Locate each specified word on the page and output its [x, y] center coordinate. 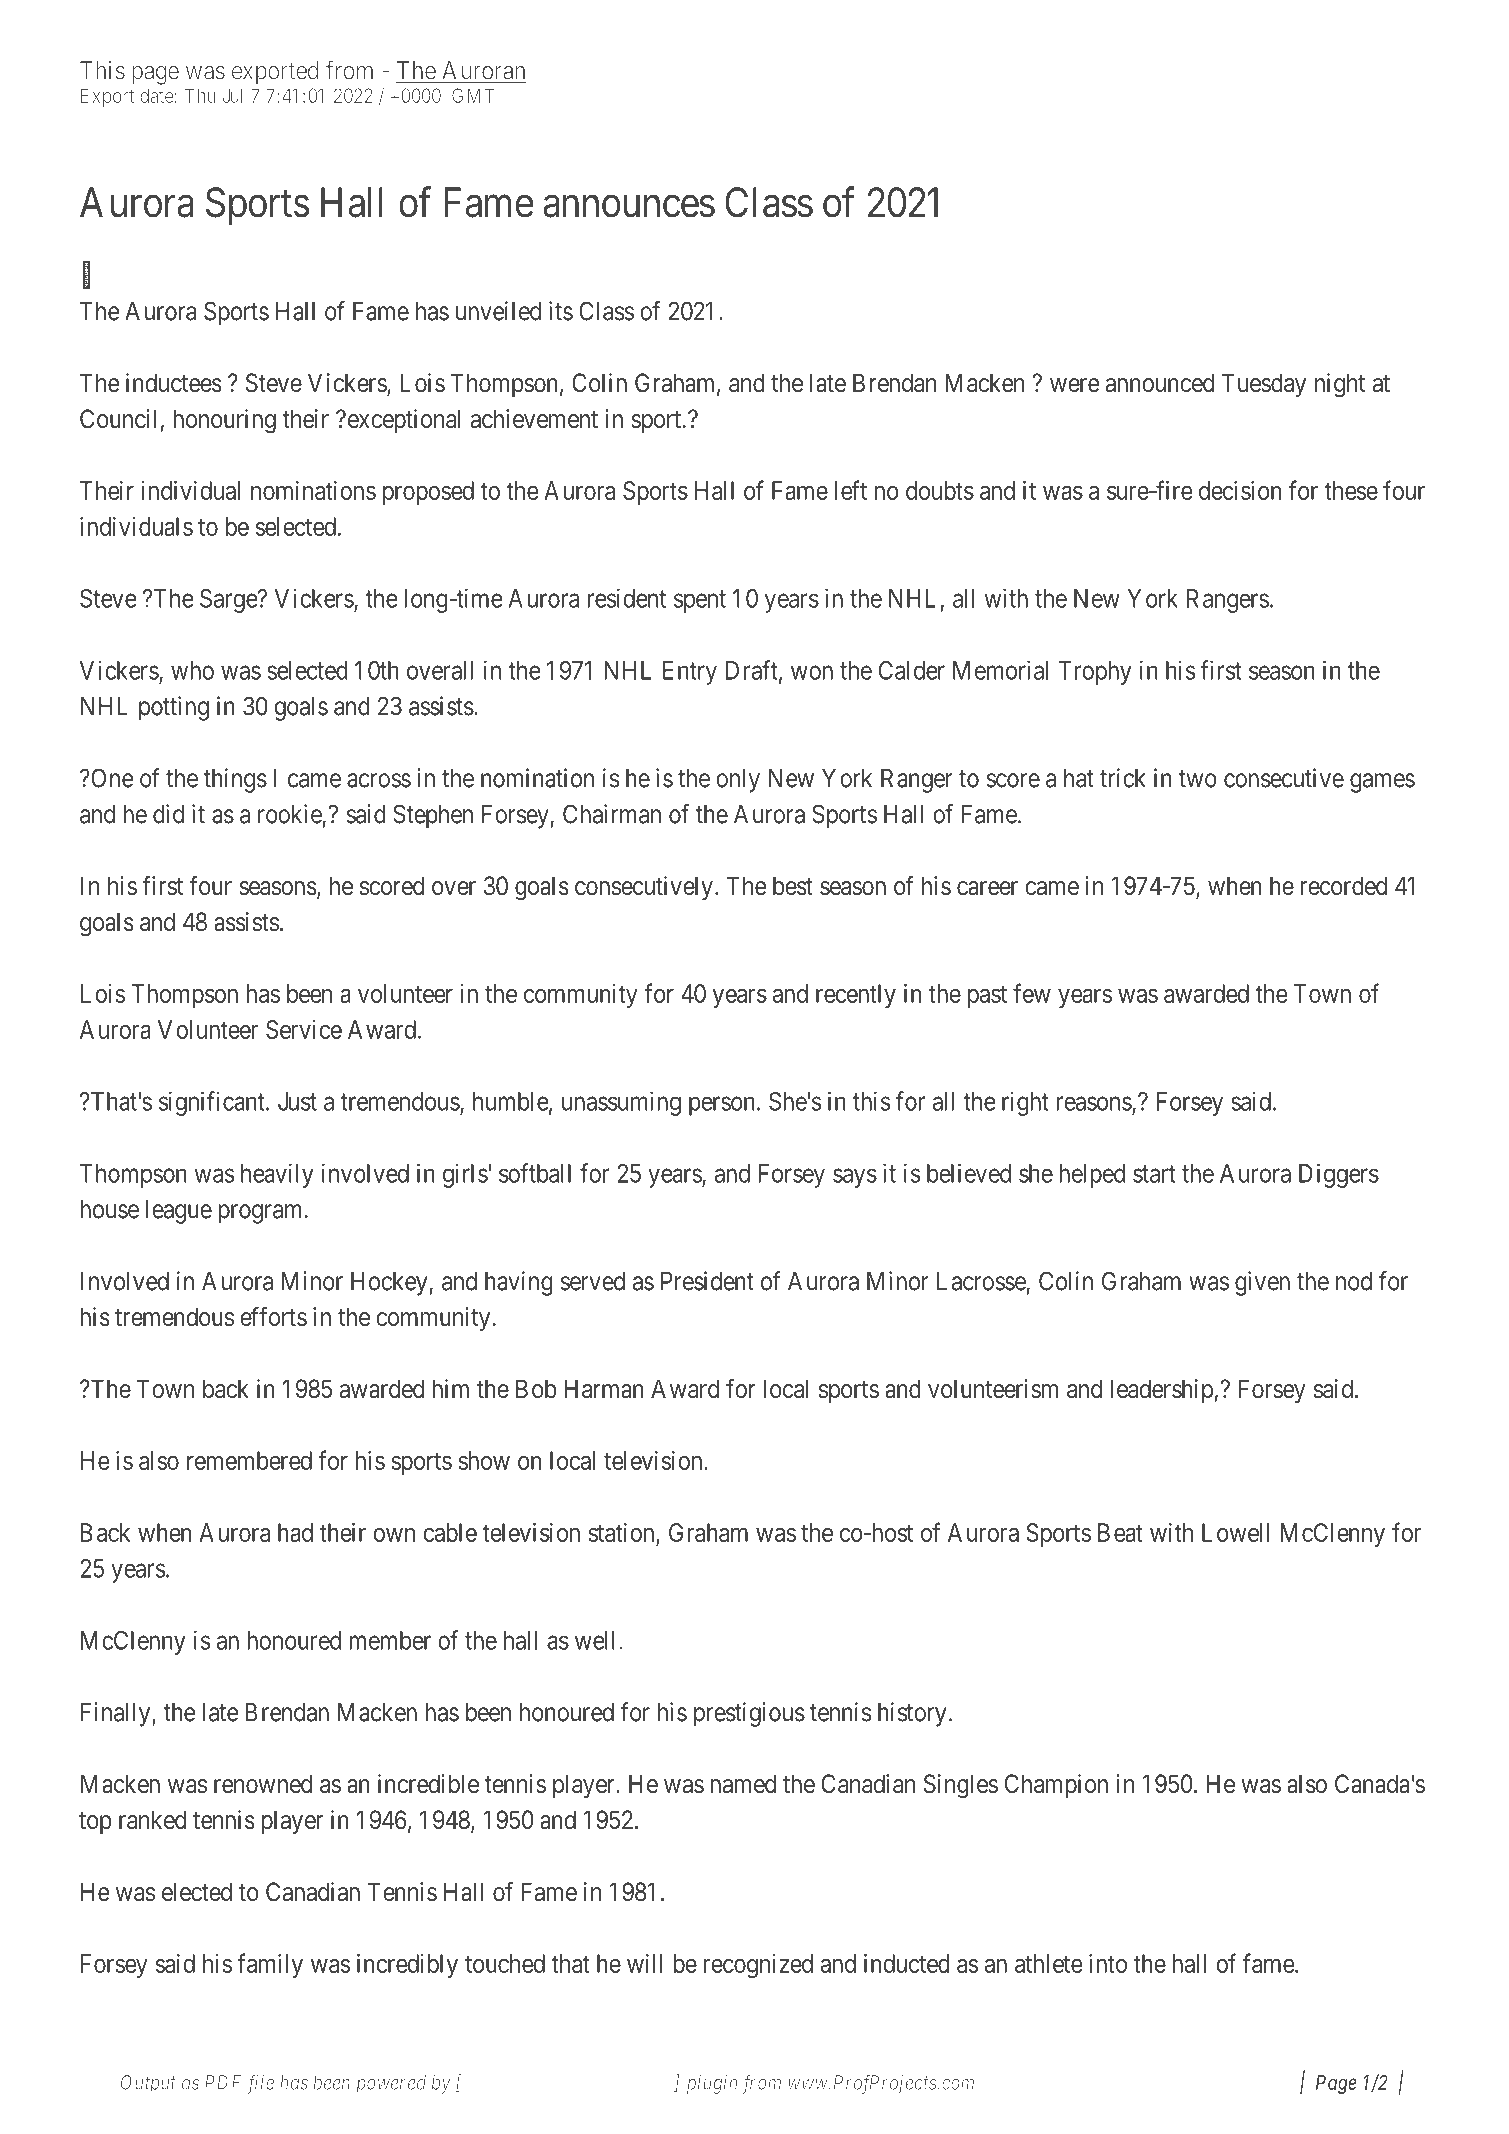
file [260, 2084]
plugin [712, 2084]
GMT [473, 95]
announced [1160, 383]
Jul [232, 95]
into [1108, 1963]
